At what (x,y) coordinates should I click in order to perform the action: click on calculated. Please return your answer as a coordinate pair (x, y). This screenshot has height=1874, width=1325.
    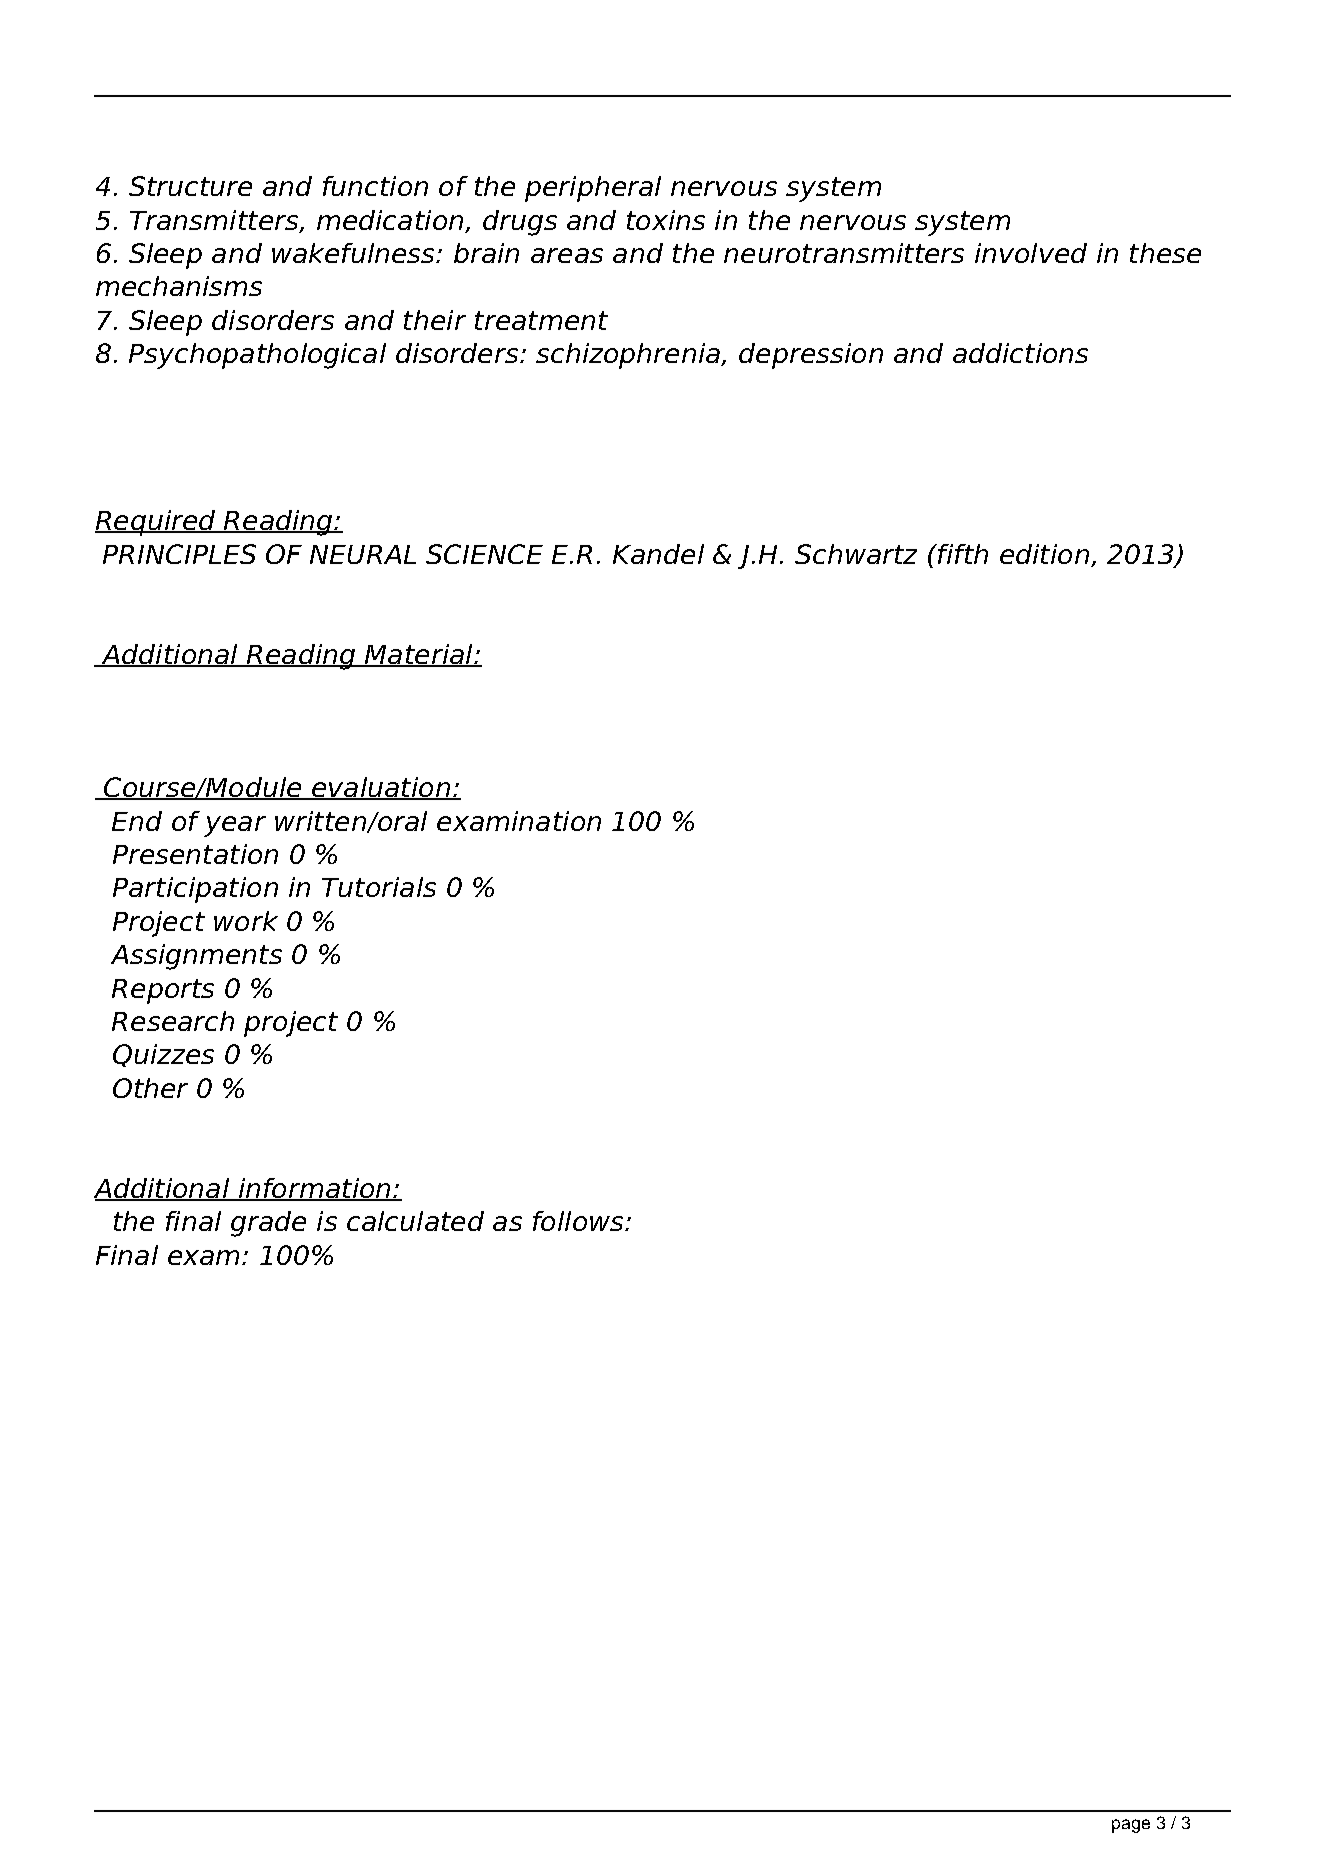
    Looking at the image, I should click on (415, 1221).
